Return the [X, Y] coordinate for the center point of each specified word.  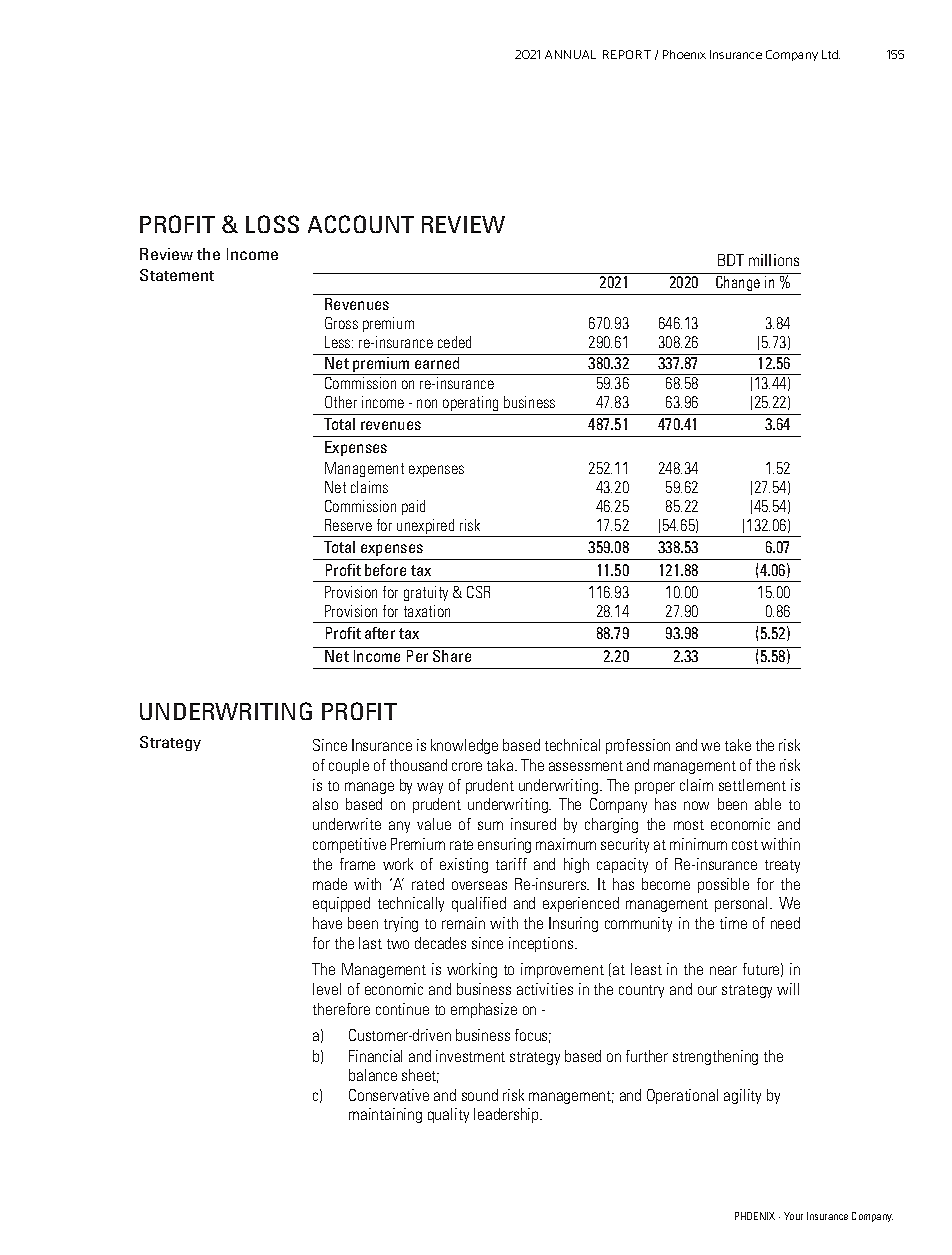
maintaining [385, 1115]
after [380, 633]
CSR [478, 592]
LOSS [272, 224]
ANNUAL [570, 54]
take [738, 745]
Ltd [831, 54]
